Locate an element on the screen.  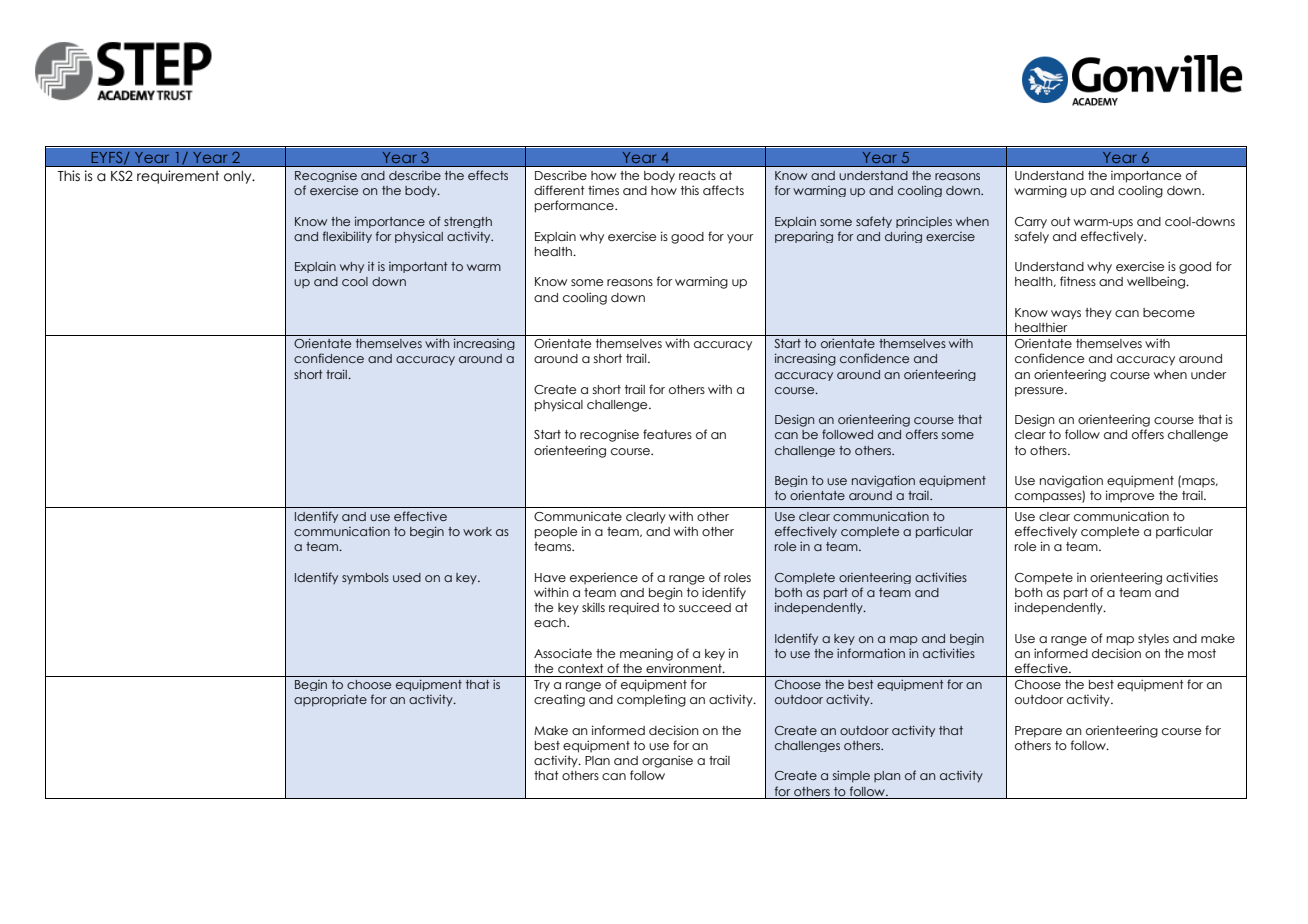
symbols is located at coordinates (365, 579).
